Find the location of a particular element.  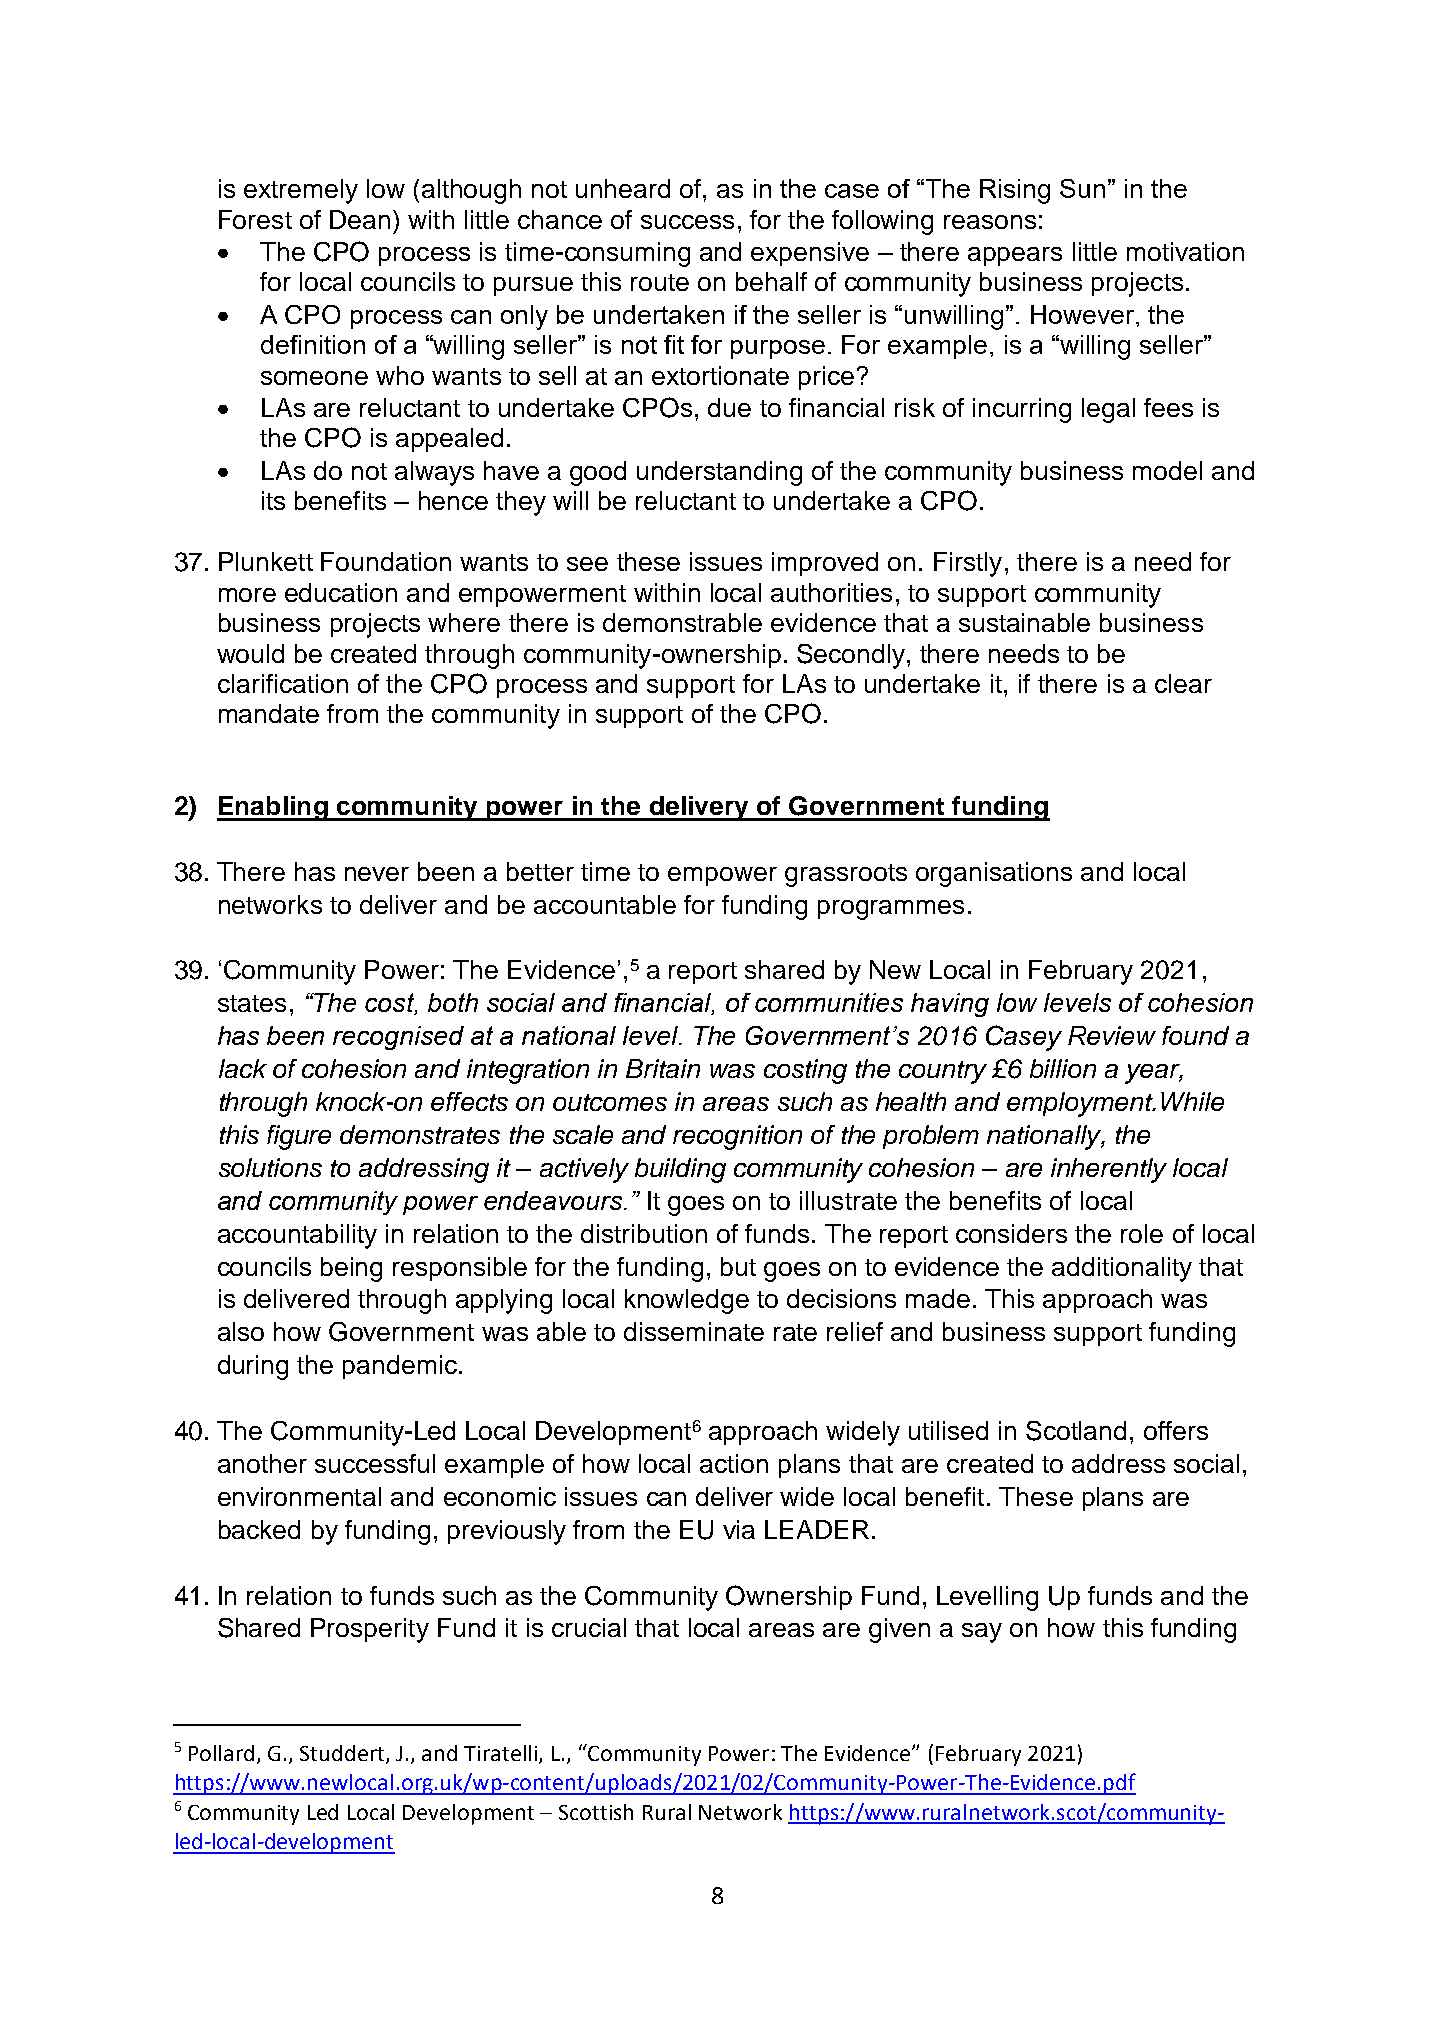

crucial is located at coordinates (589, 1627).
